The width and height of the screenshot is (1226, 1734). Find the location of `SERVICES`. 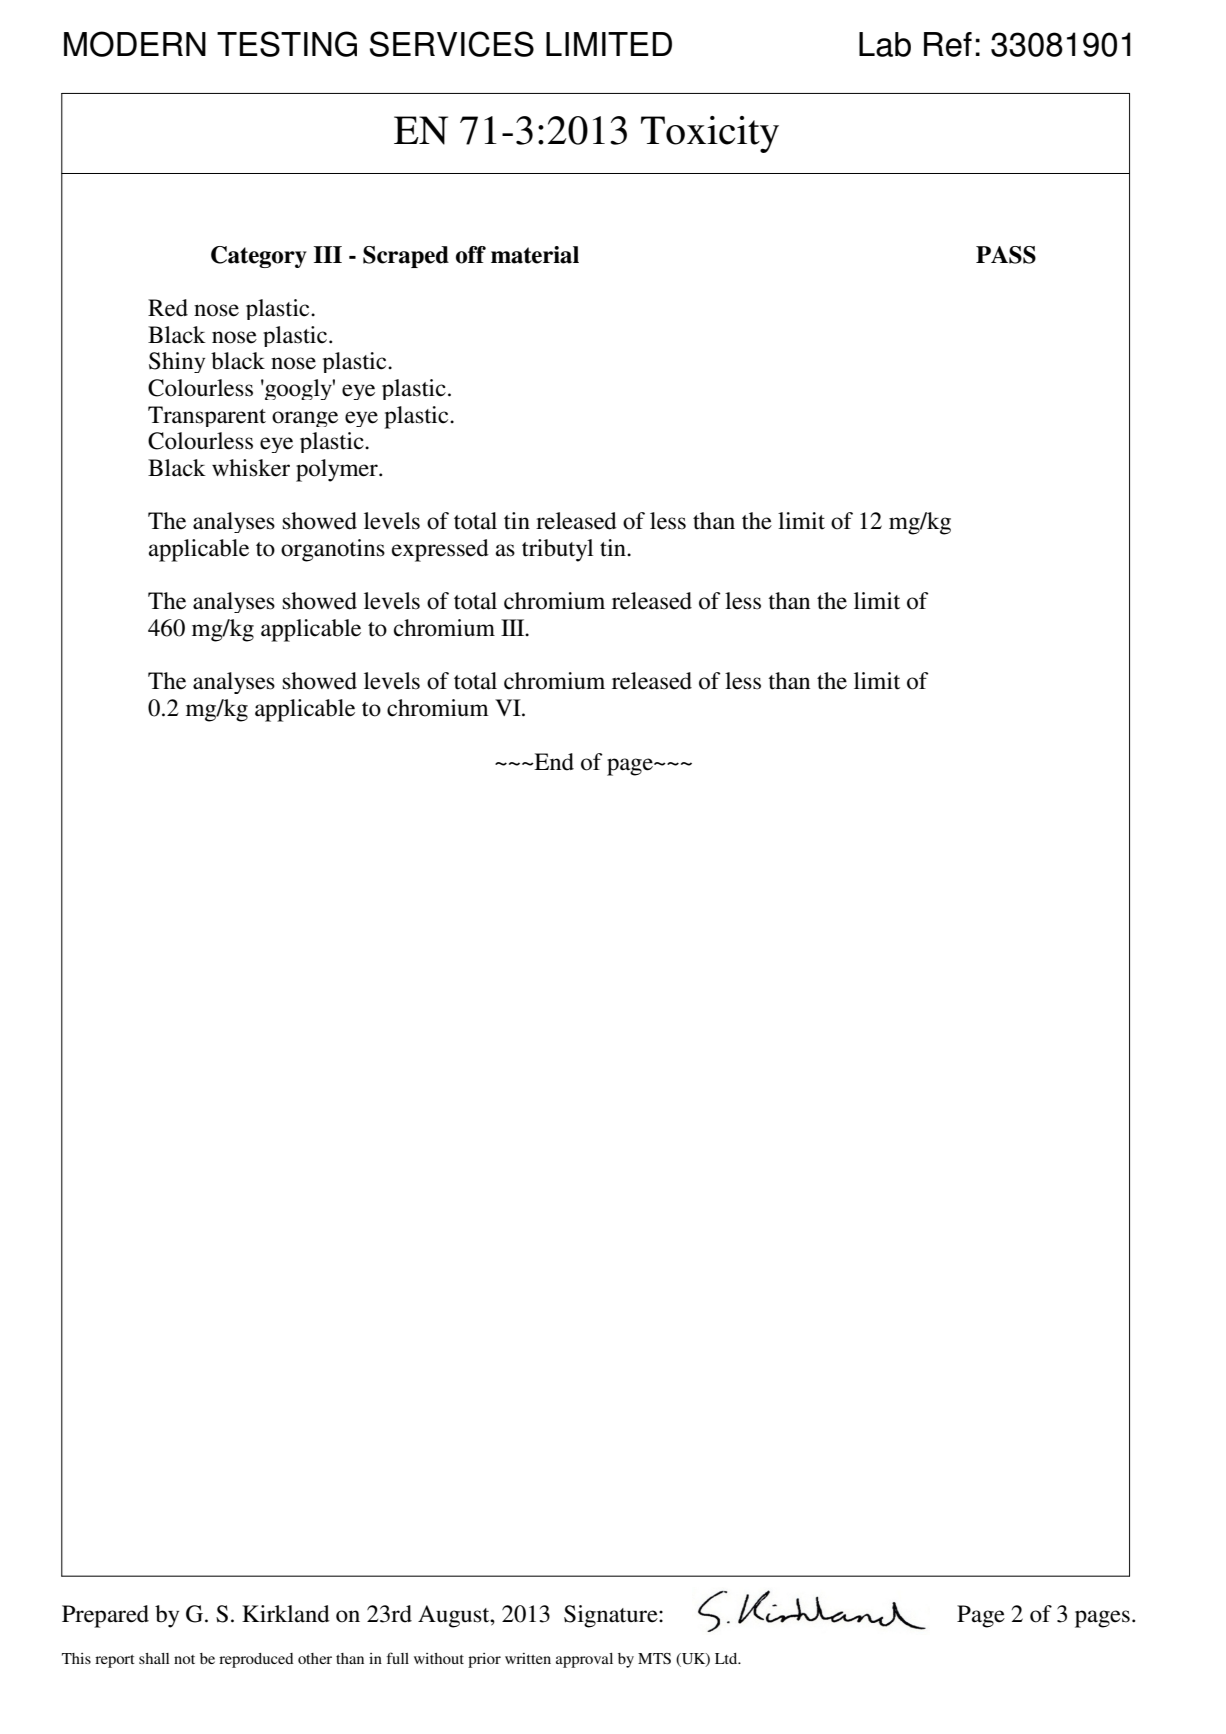

SERVICES is located at coordinates (452, 44).
